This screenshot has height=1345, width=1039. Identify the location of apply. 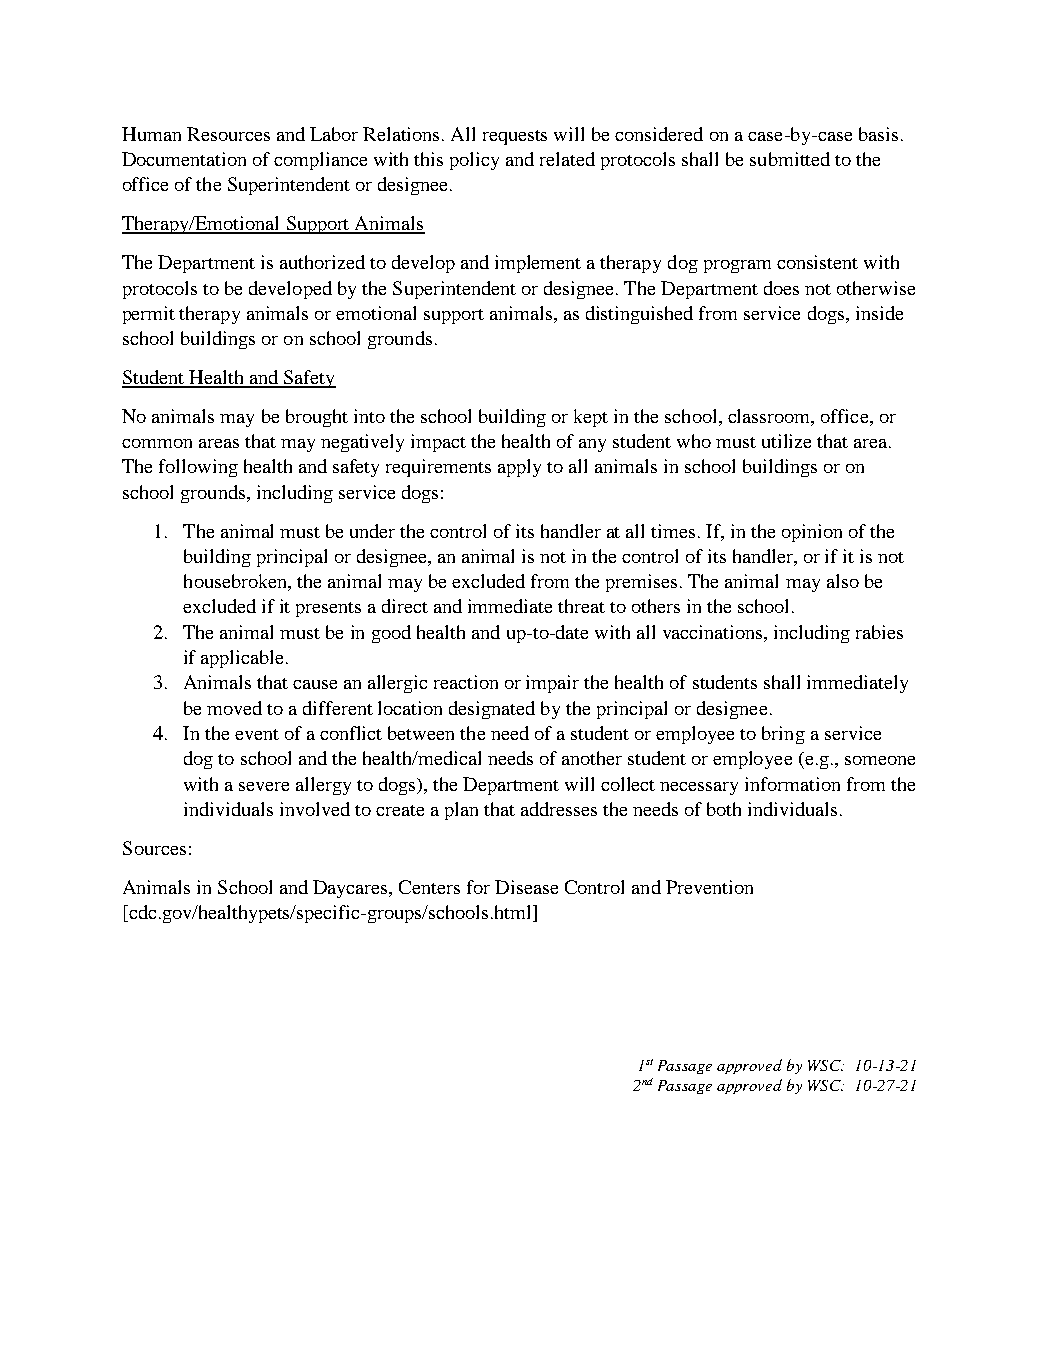
(519, 468).
